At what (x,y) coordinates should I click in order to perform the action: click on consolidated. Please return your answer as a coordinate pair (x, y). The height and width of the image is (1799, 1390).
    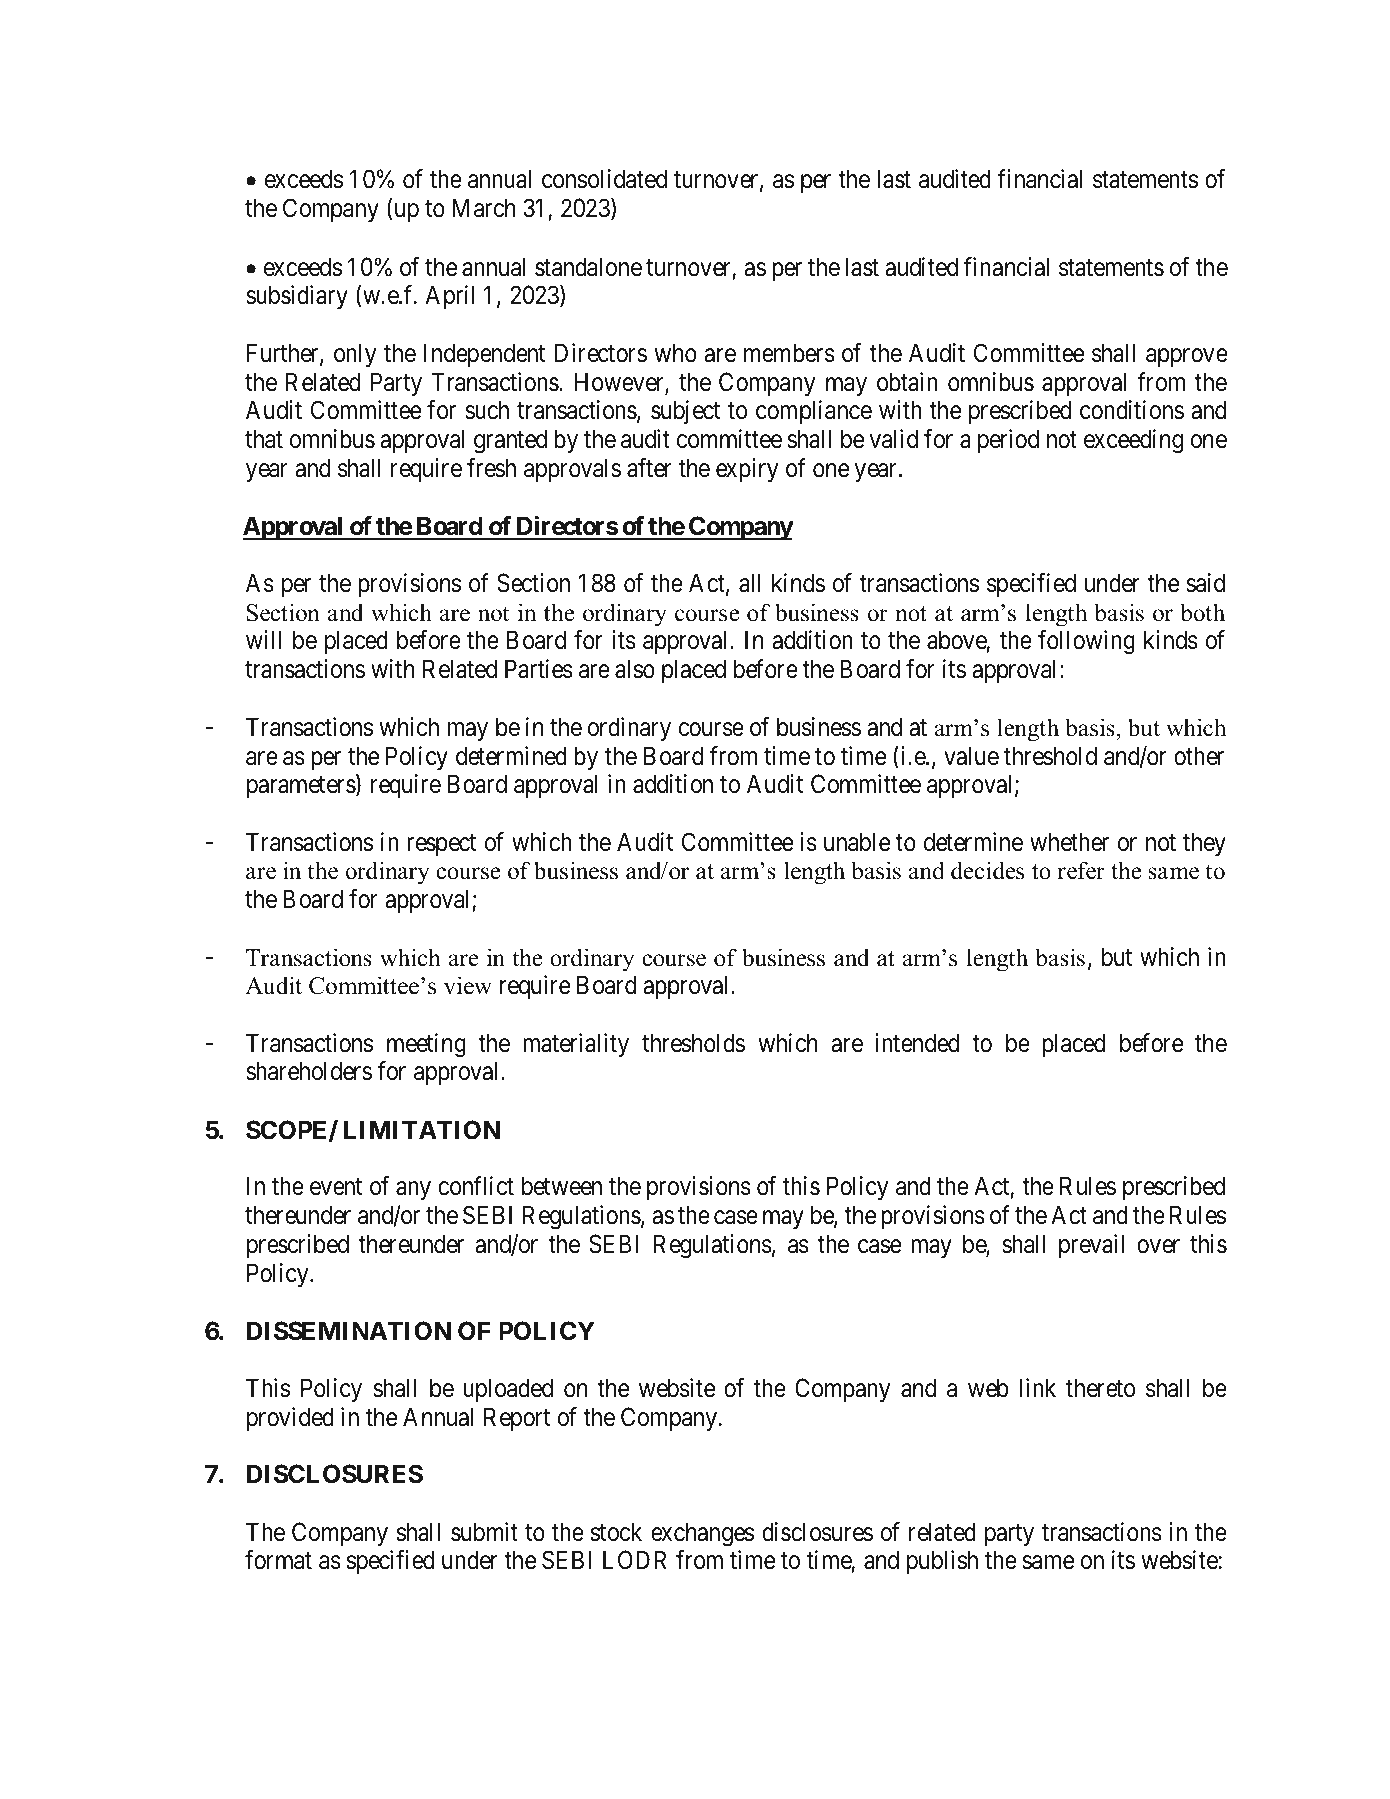
    Looking at the image, I should click on (604, 179).
